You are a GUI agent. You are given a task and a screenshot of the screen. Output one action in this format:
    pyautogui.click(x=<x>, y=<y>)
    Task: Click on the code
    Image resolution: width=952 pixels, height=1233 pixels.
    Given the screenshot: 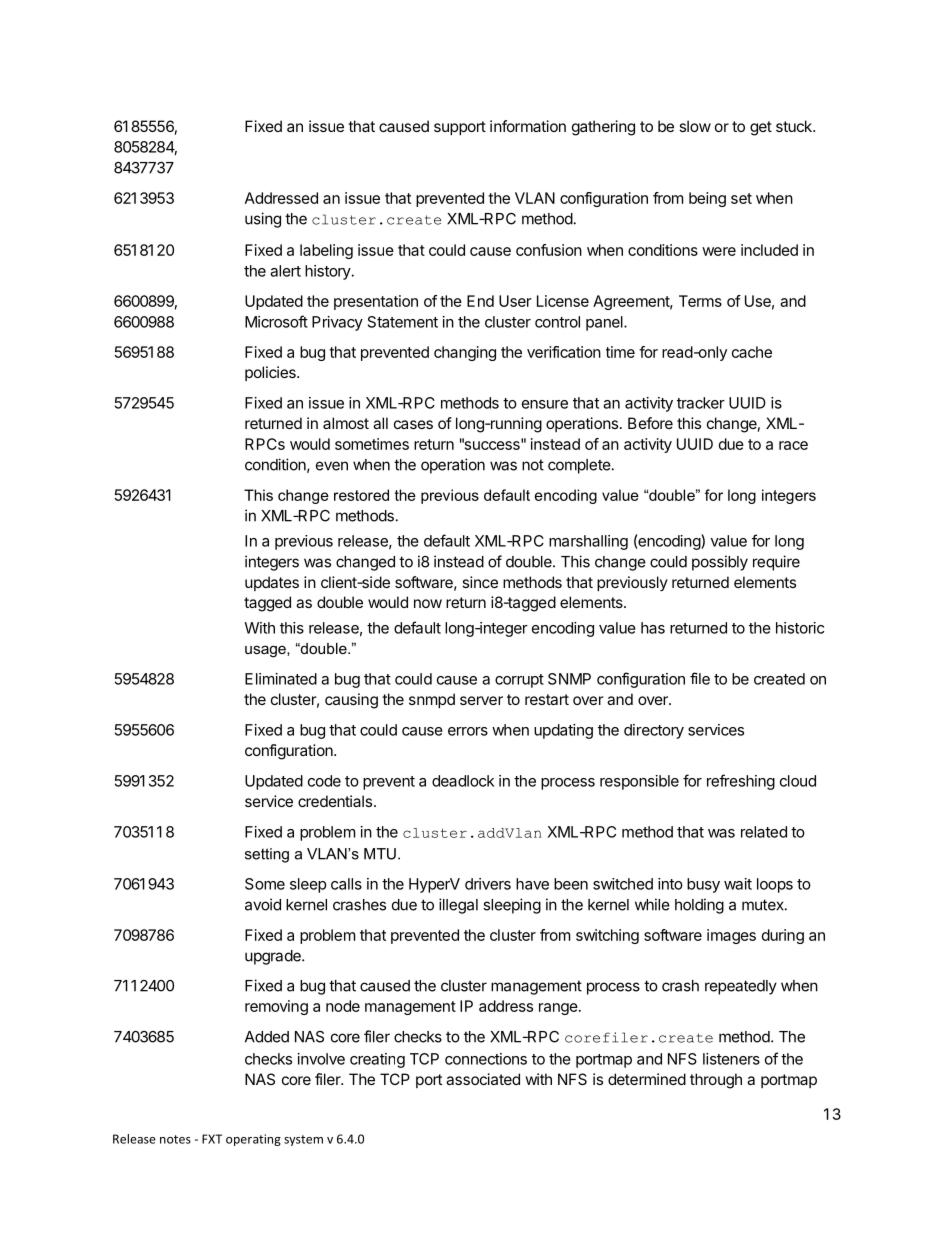 What is the action you would take?
    pyautogui.click(x=324, y=781)
